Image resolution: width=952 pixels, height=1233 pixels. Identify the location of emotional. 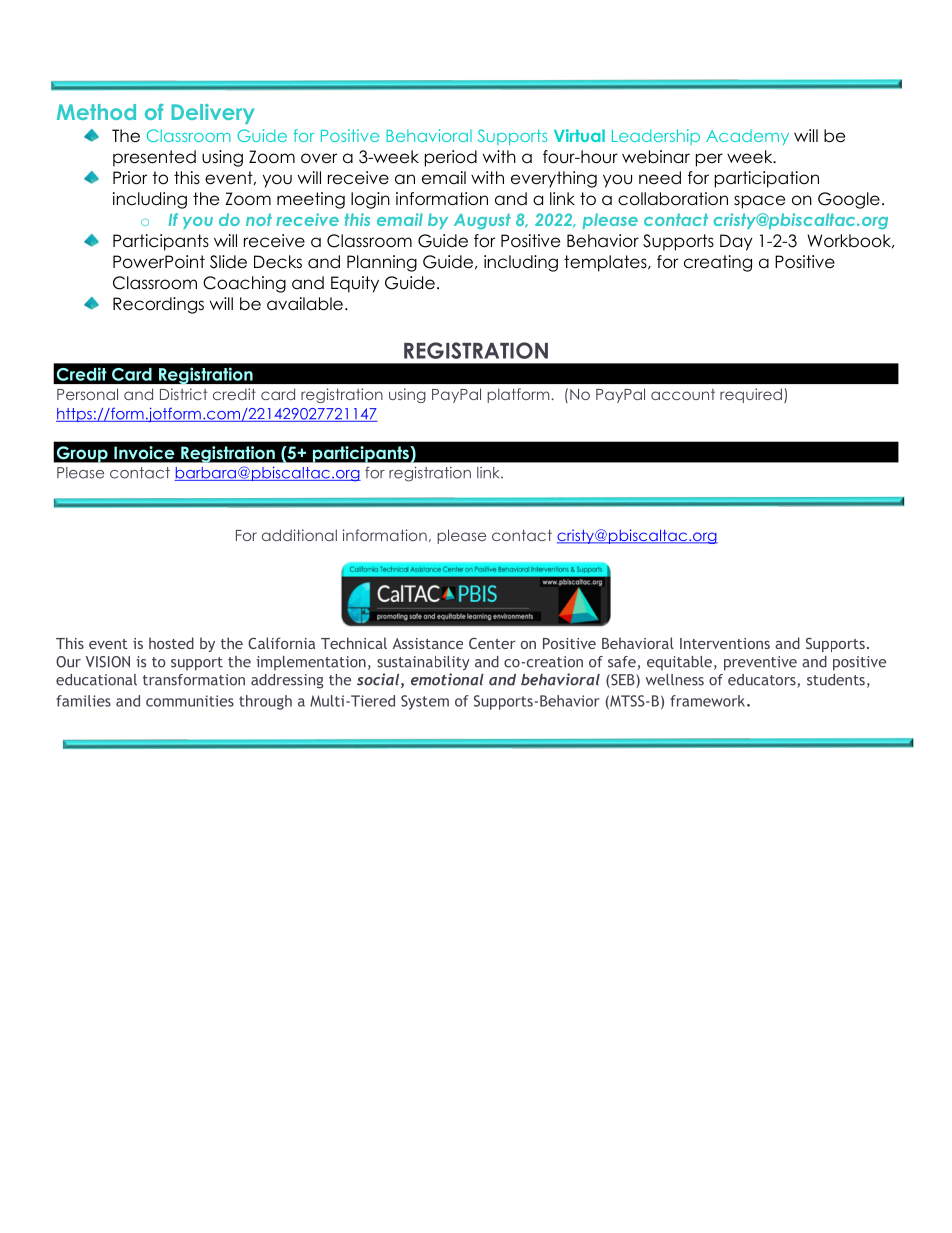
(447, 679).
